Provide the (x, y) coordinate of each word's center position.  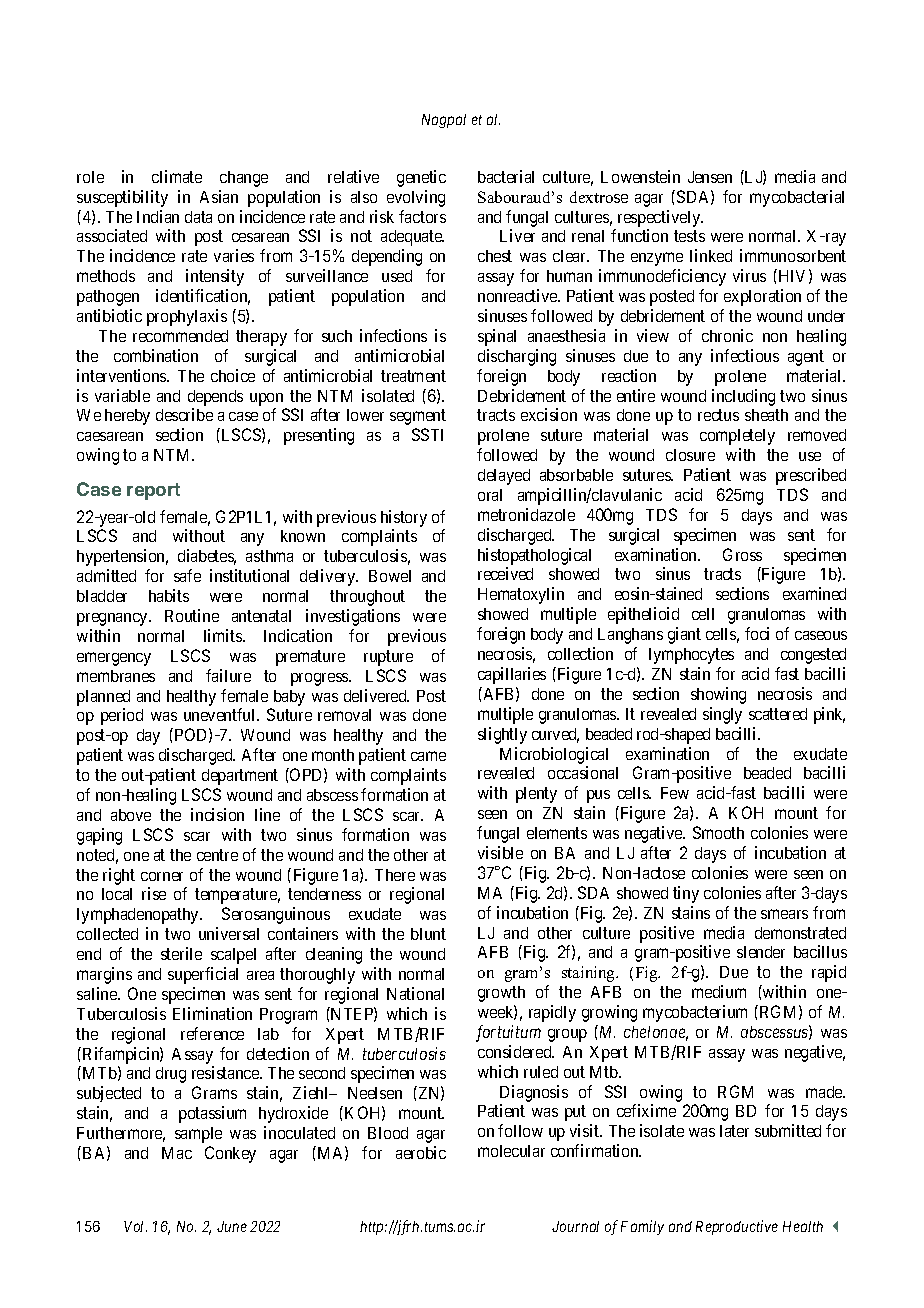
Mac (177, 1153)
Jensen (710, 177)
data (198, 217)
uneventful (221, 714)
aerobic (421, 1152)
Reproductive (737, 1227)
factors (422, 216)
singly (722, 715)
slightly (502, 735)
